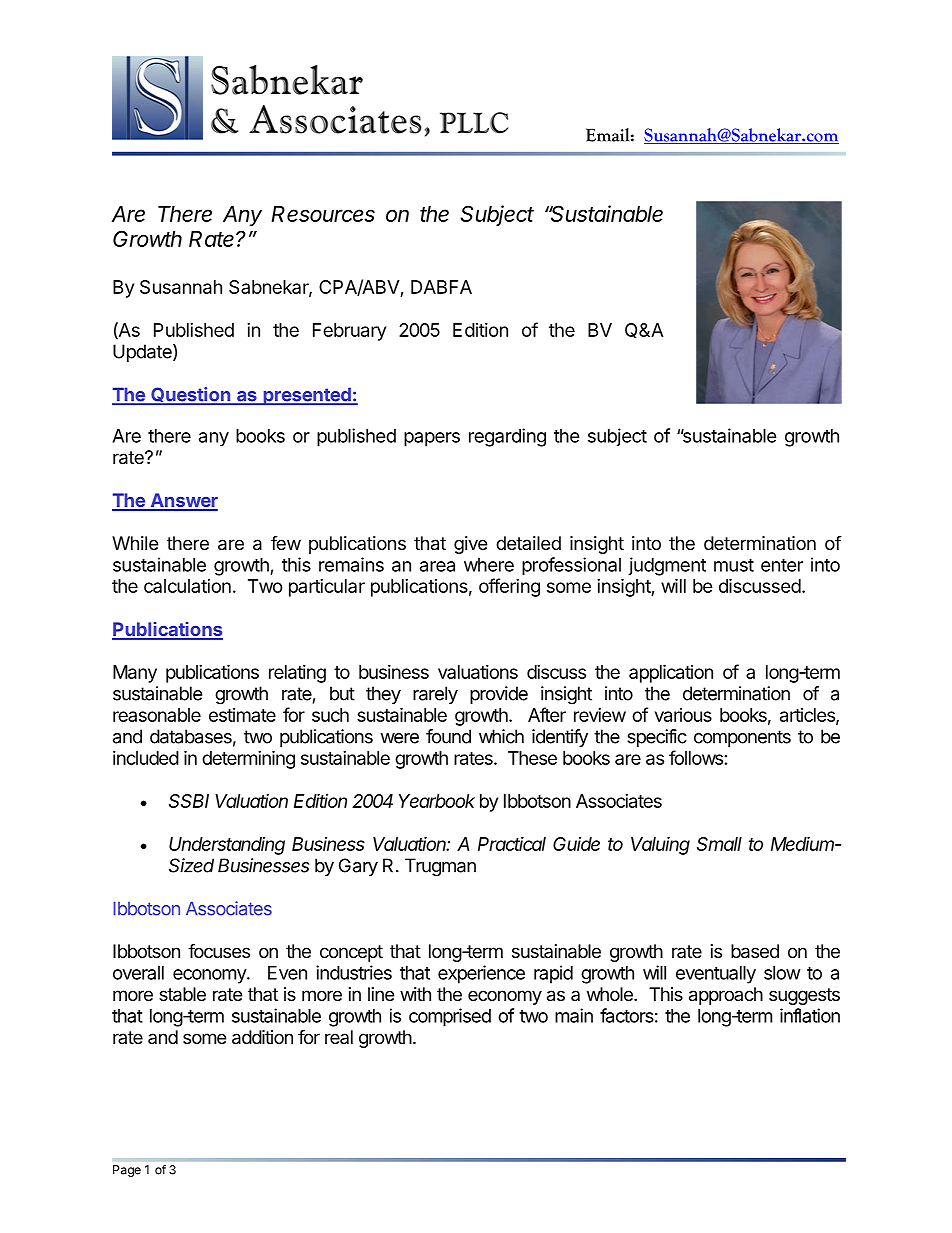 The height and width of the screenshot is (1233, 952). I want to click on comprised, so click(450, 1017).
